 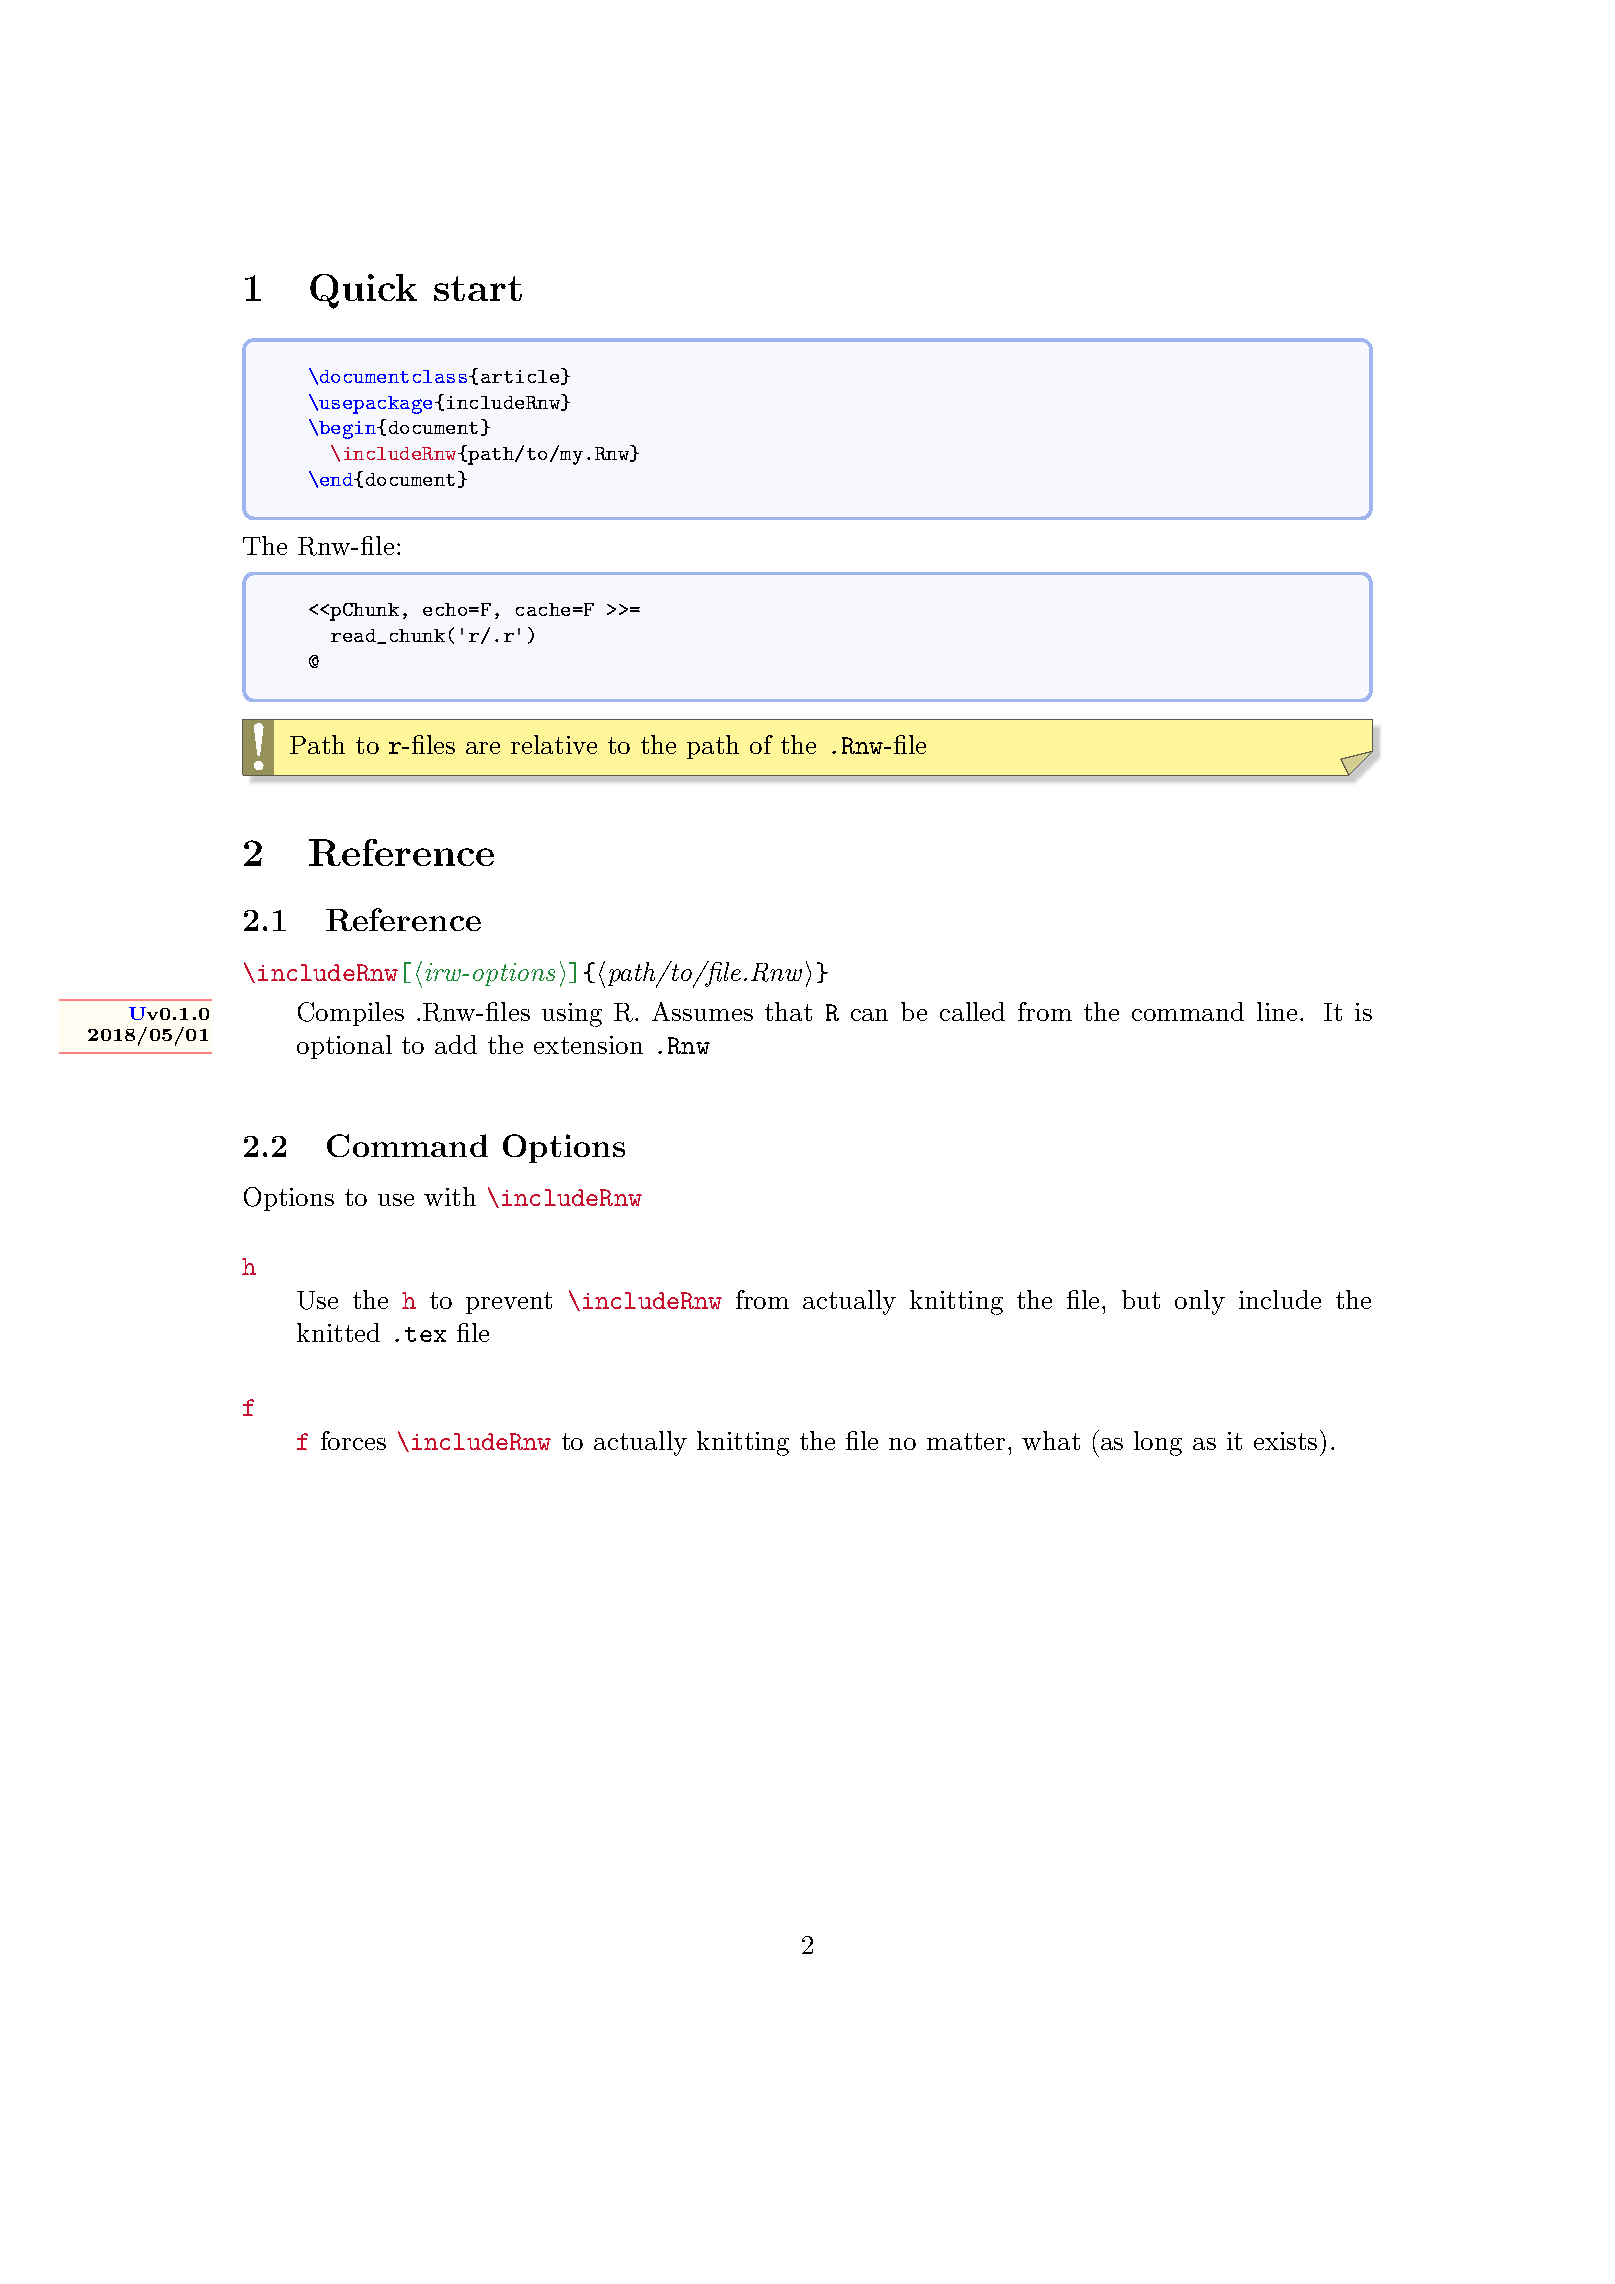 What do you see at coordinates (869, 1015) in the screenshot?
I see `can` at bounding box center [869, 1015].
